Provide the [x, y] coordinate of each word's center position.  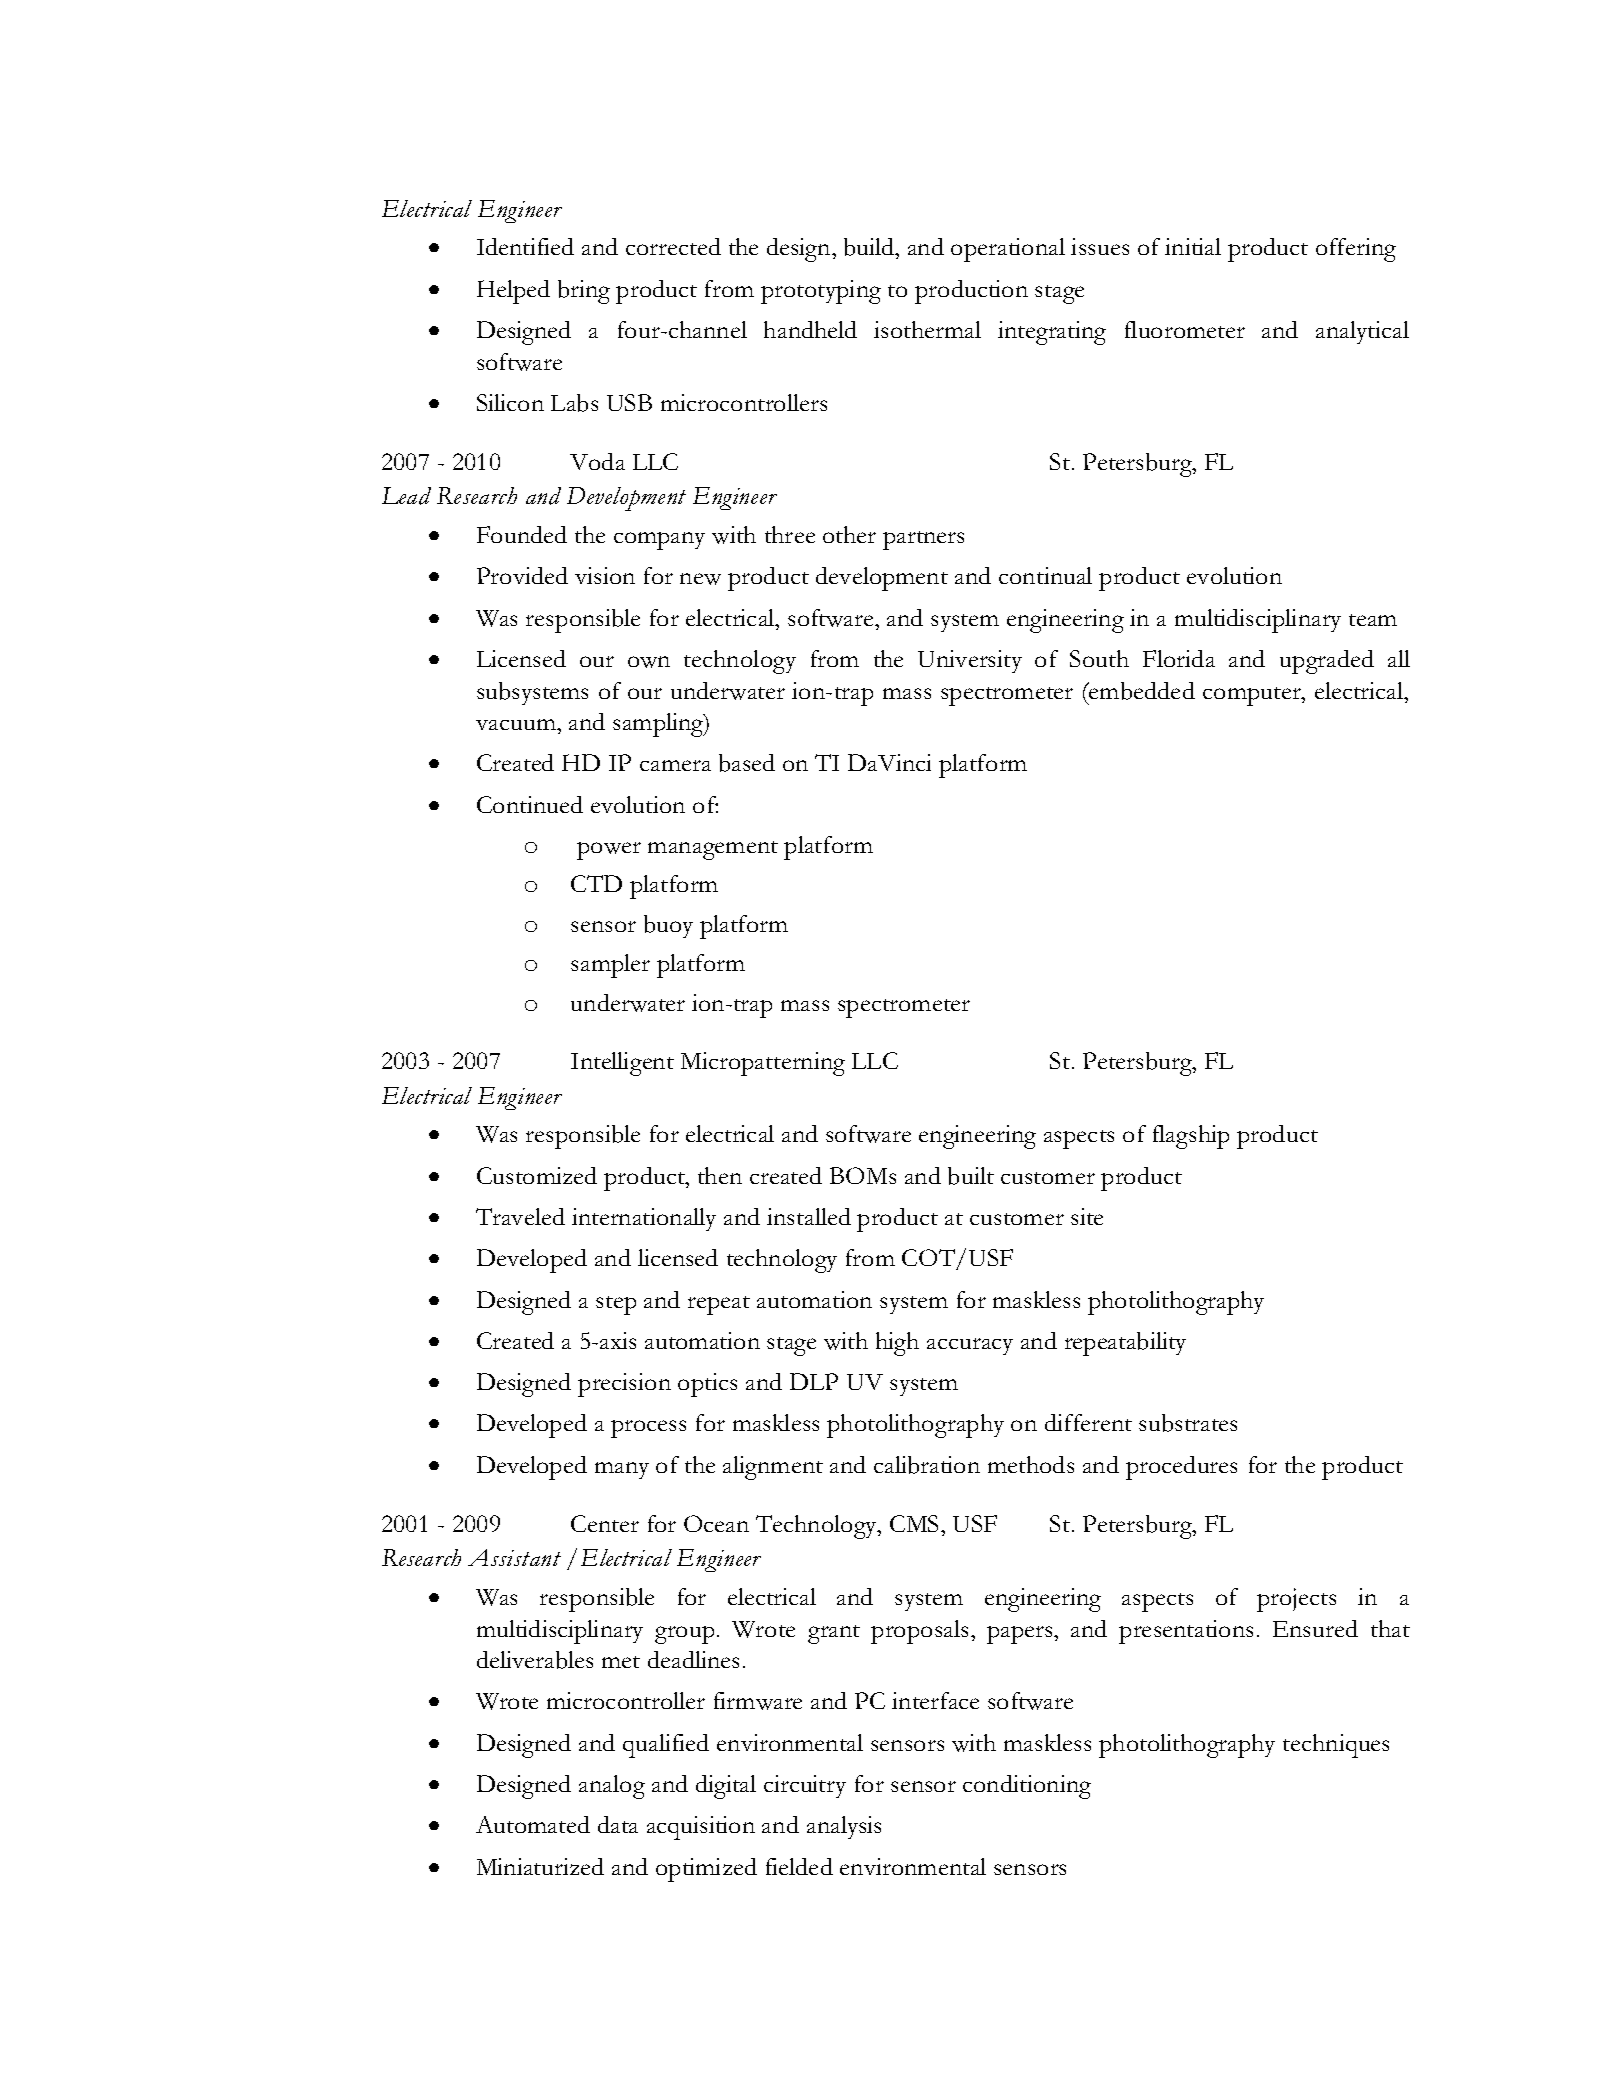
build [870, 248]
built [971, 1176]
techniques [1336, 1746]
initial [1193, 246]
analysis [844, 1827]
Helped [513, 292]
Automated [533, 1824]
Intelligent [622, 1064]
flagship [1191, 1137]
